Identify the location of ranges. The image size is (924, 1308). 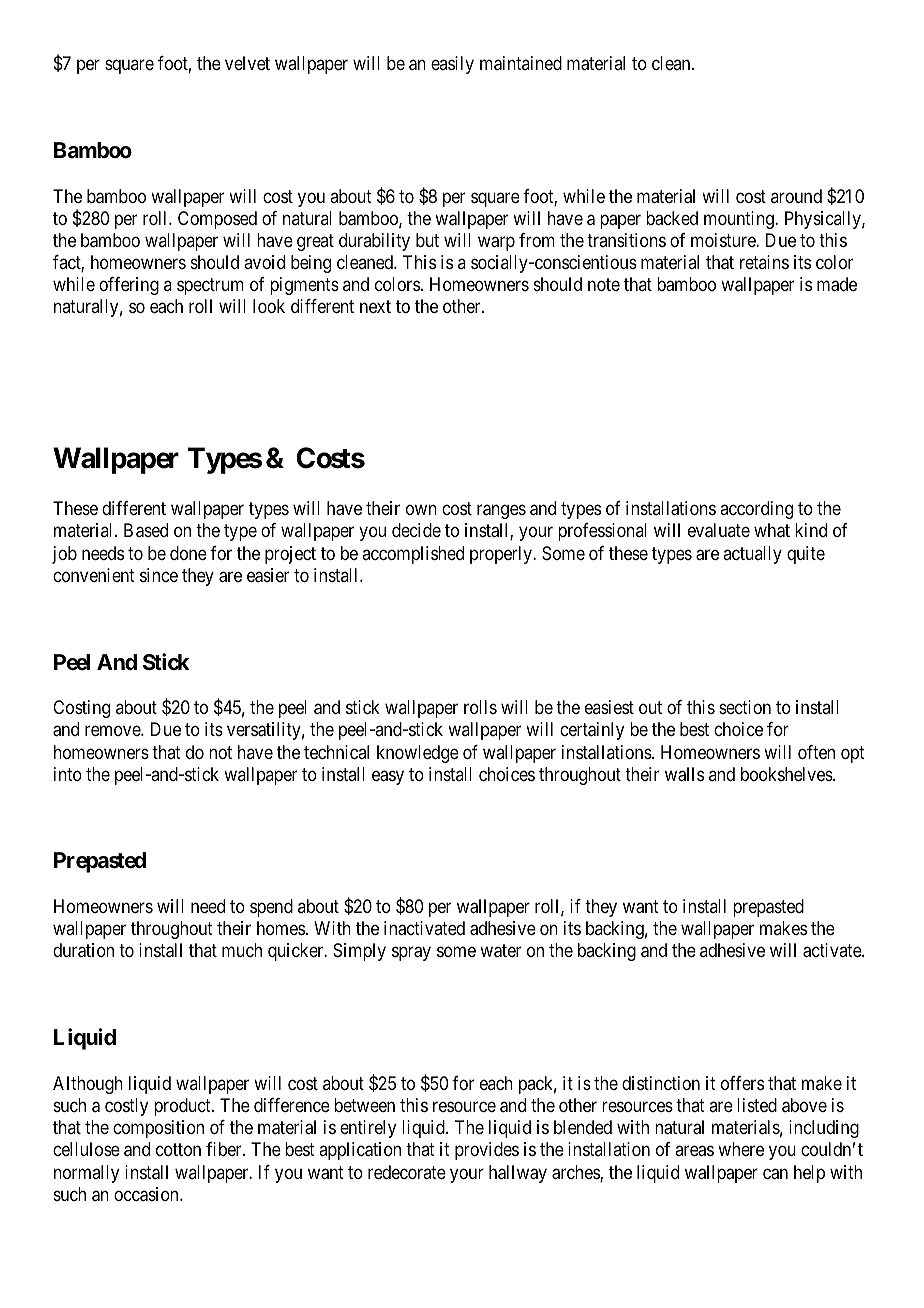
(501, 512).
